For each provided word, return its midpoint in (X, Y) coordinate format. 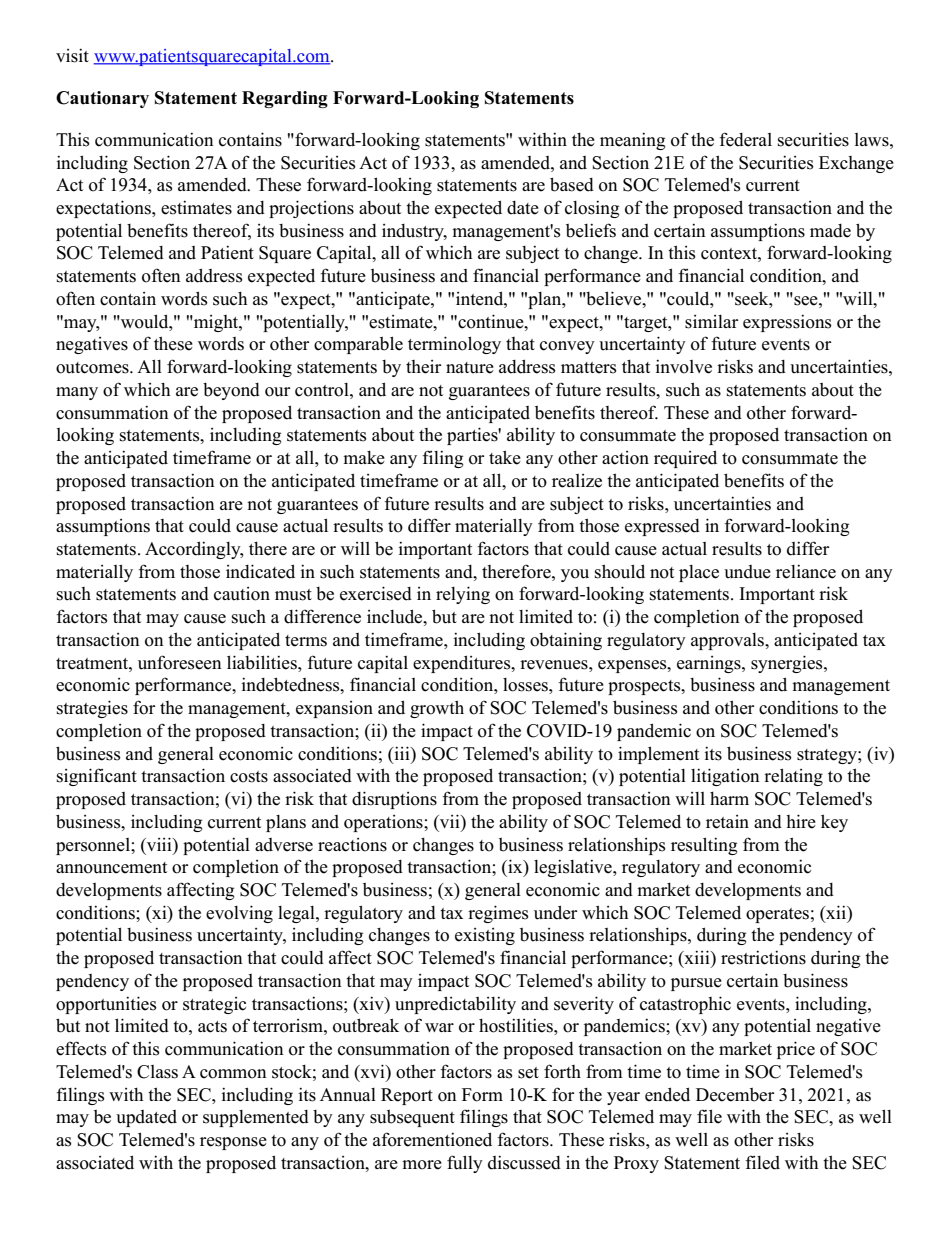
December (735, 1095)
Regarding (285, 99)
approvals (728, 641)
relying (463, 595)
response (233, 1143)
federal (745, 139)
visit (72, 55)
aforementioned (432, 1139)
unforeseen (180, 662)
